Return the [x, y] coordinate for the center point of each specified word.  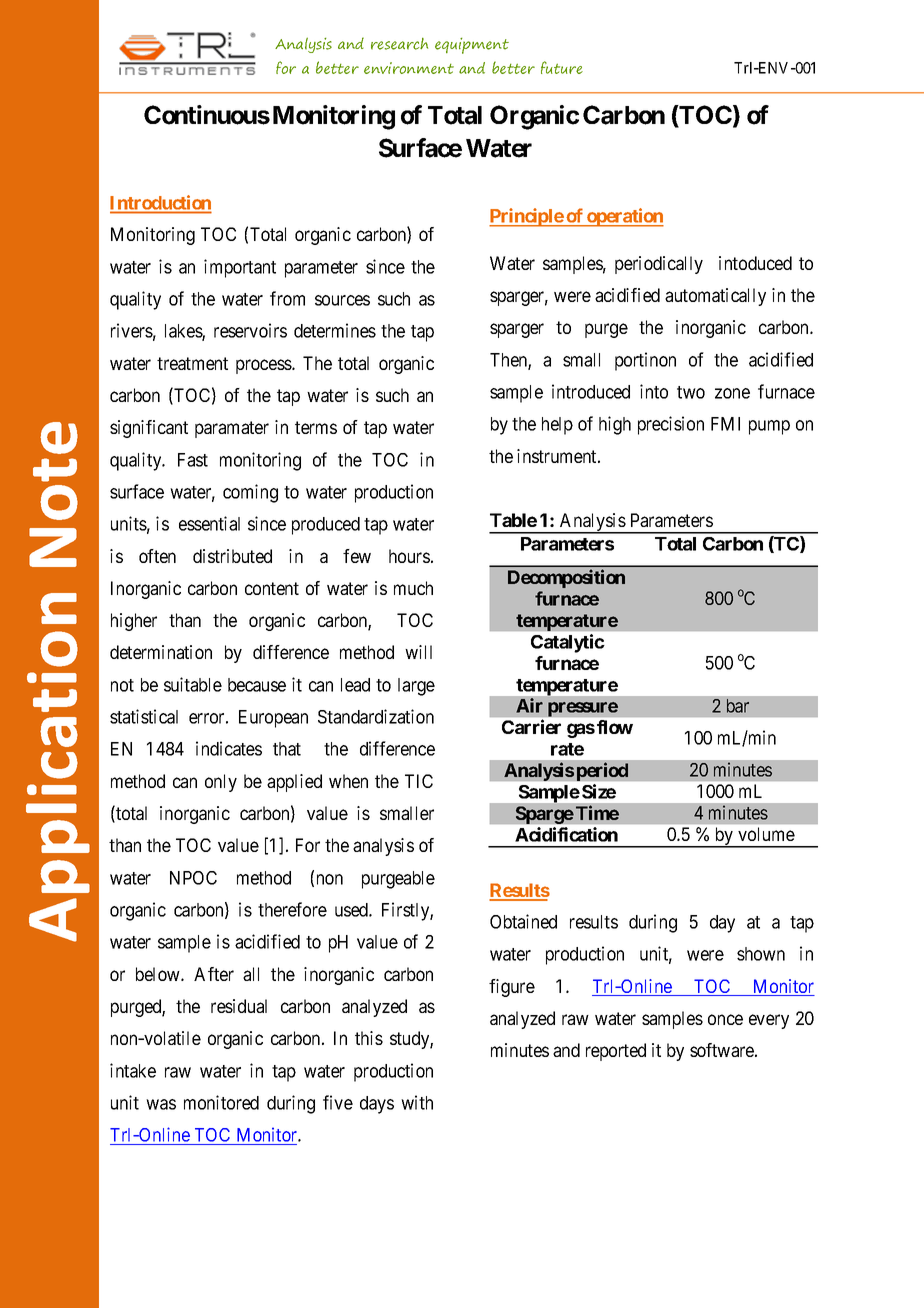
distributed [232, 556]
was [161, 1104]
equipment [472, 46]
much [413, 588]
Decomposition [566, 578]
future [562, 67]
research [399, 44]
